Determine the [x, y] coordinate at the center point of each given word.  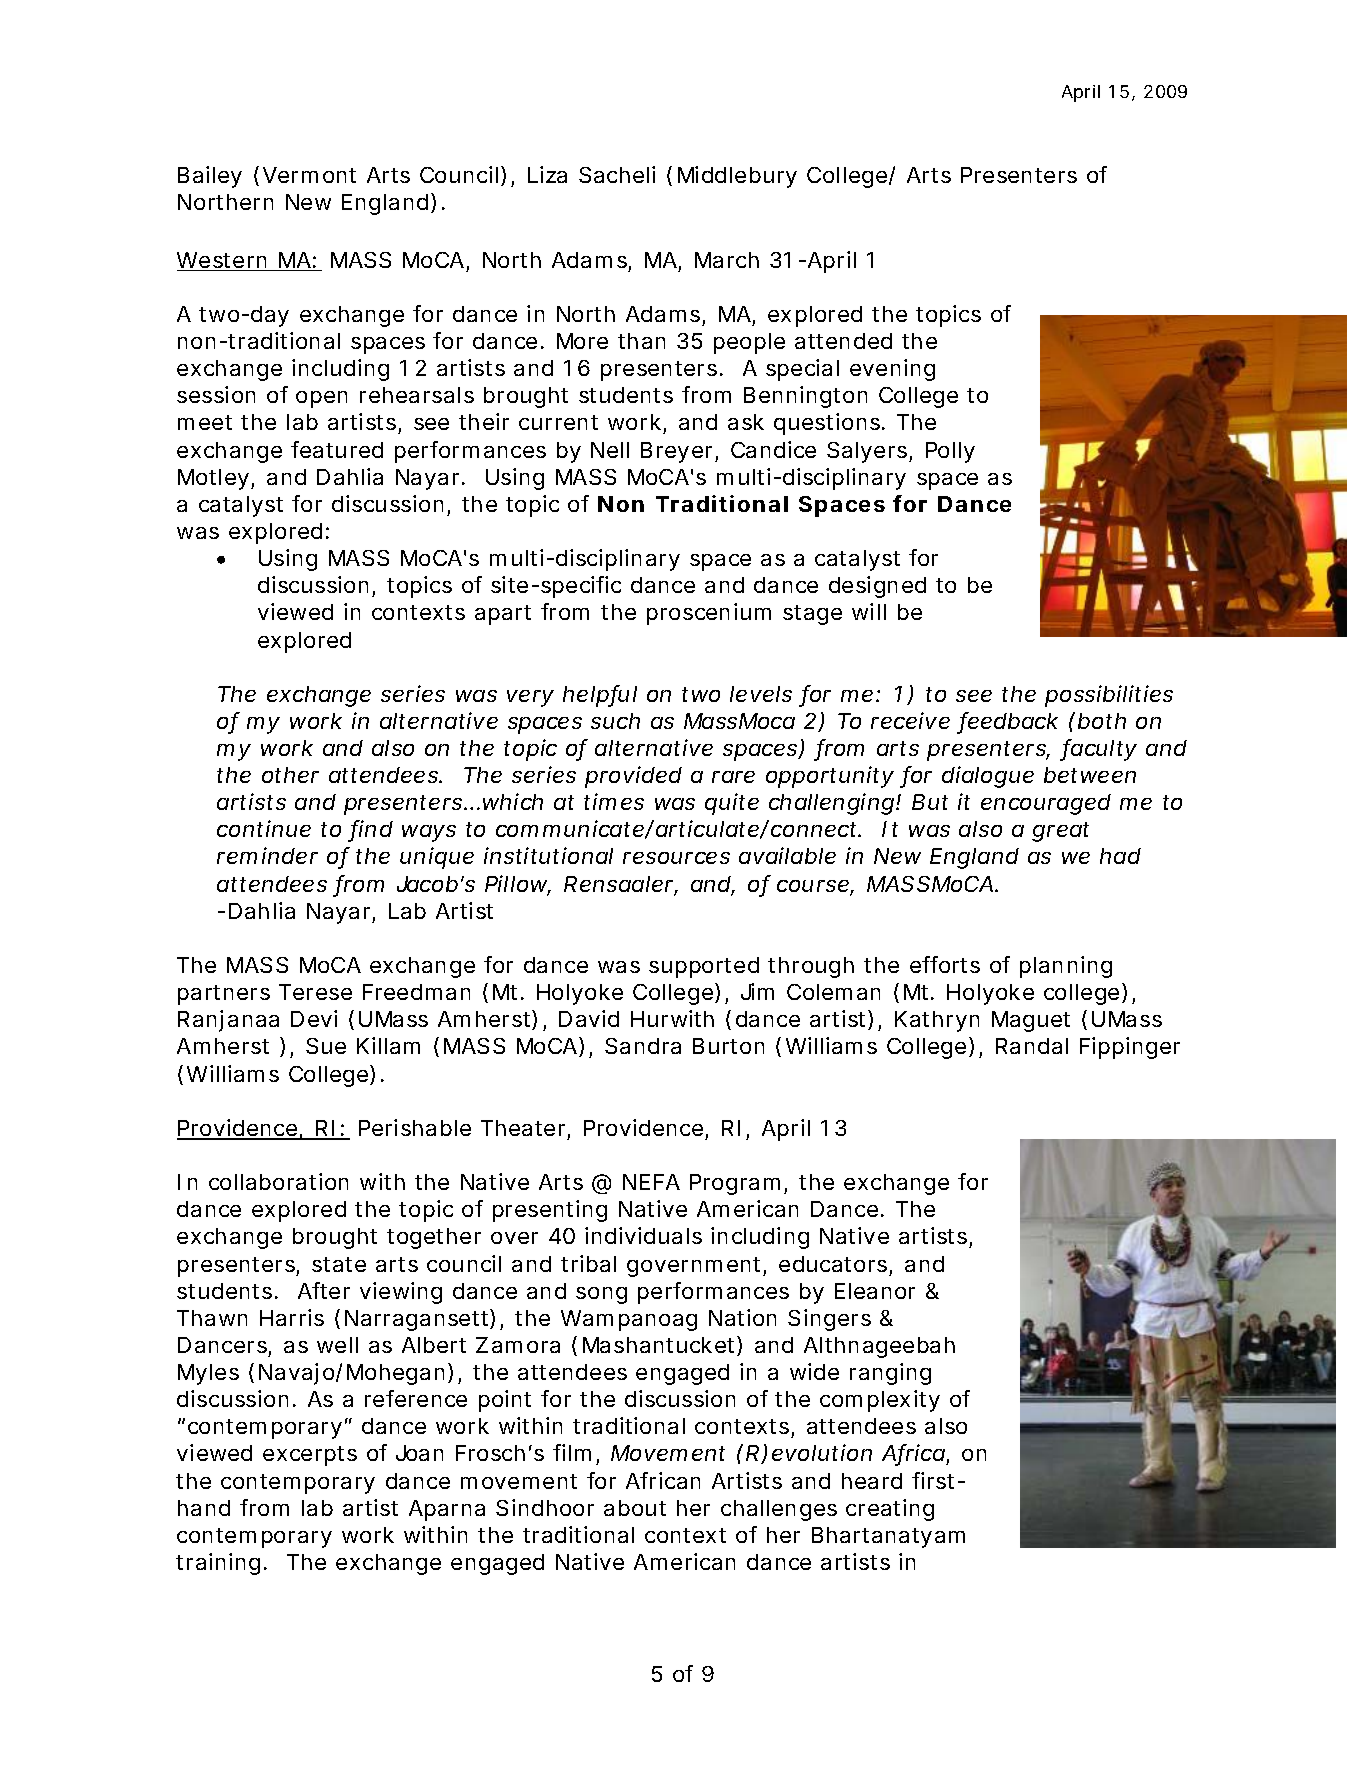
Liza [547, 174]
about [635, 1508]
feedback [1009, 722]
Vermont [309, 175]
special [802, 370]
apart [503, 615]
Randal [1032, 1046]
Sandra [643, 1046]
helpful [600, 696]
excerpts [310, 1456]
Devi [314, 1018]
